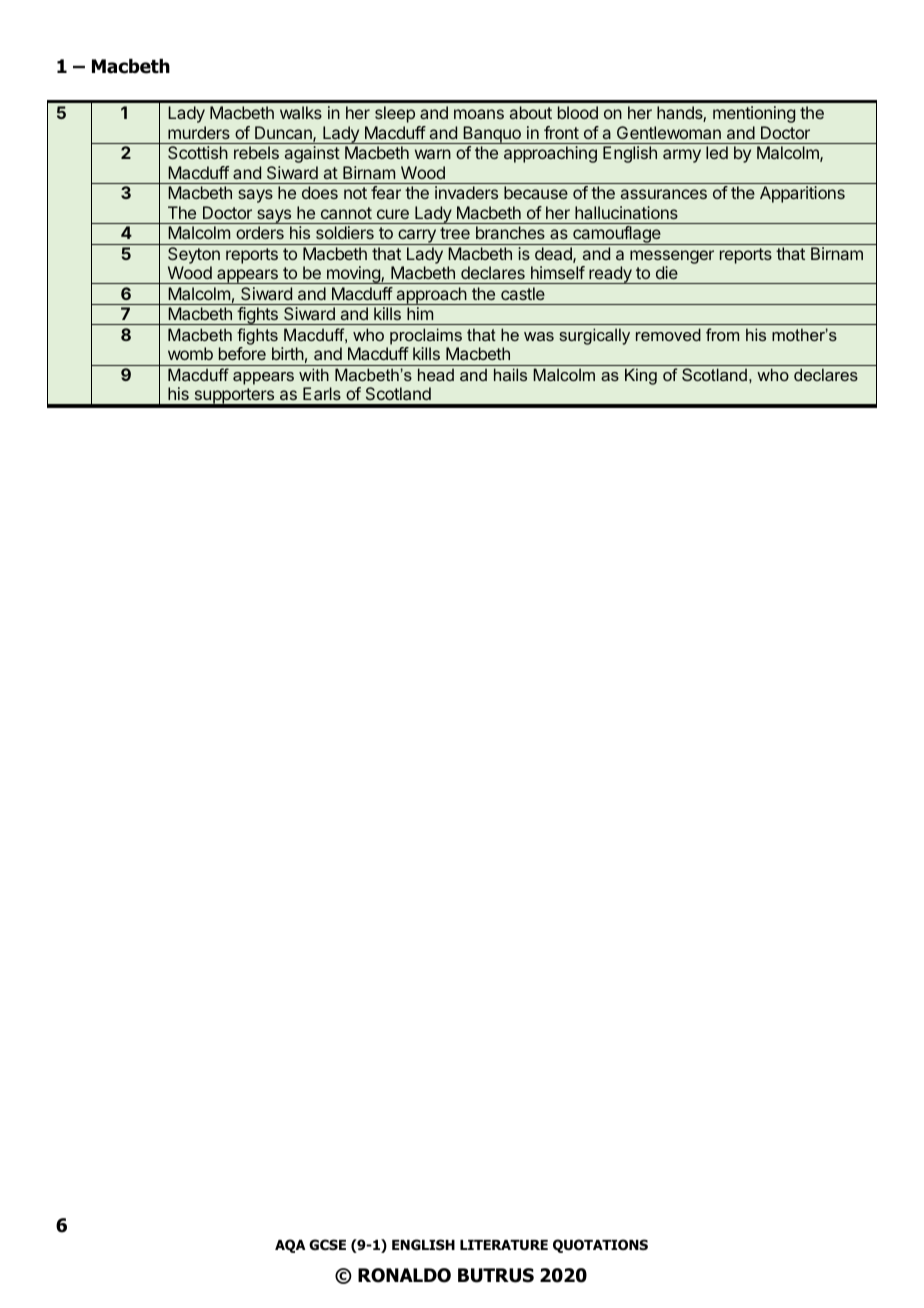  What do you see at coordinates (641, 376) in the screenshot?
I see `King` at bounding box center [641, 376].
